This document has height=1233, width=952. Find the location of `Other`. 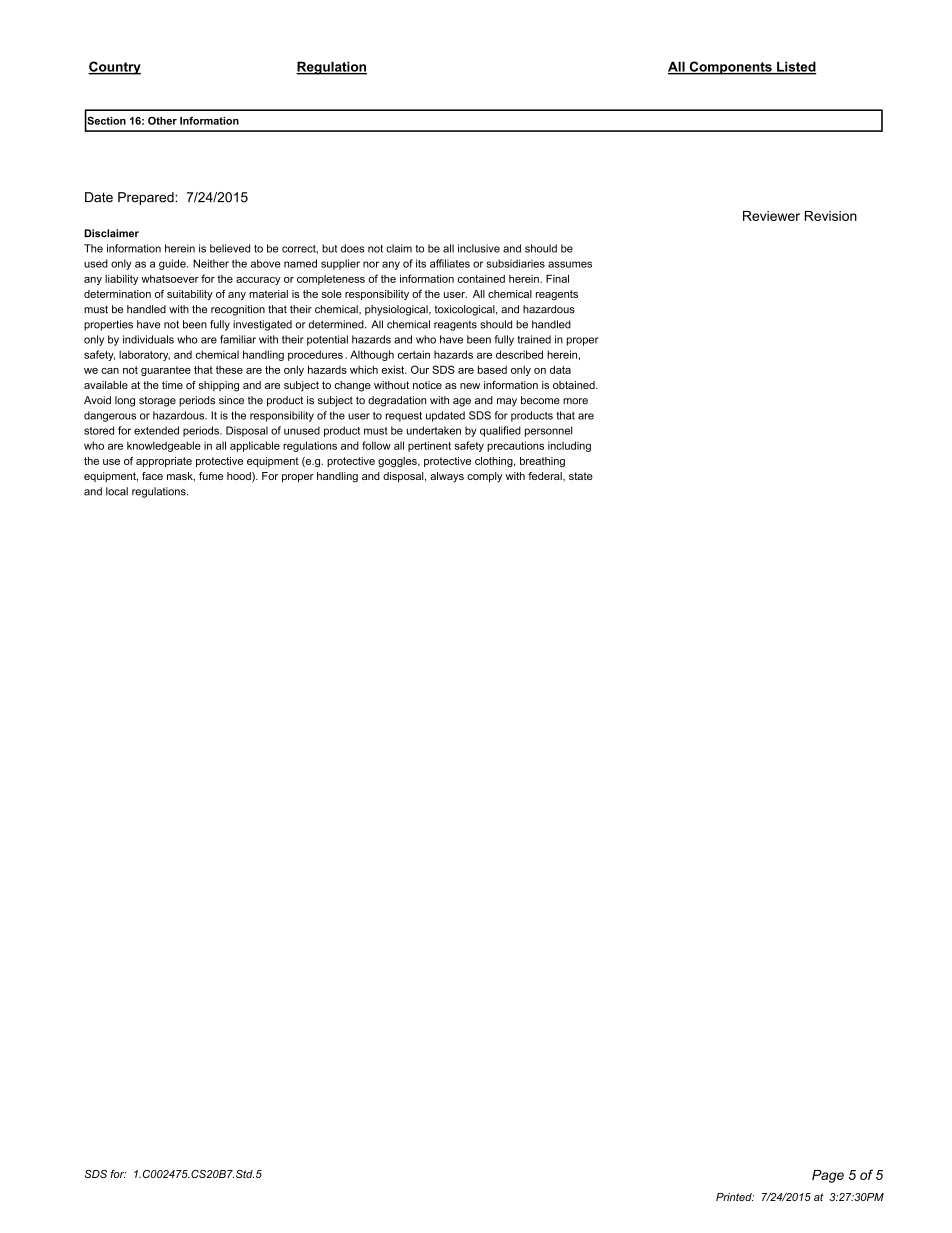

Other is located at coordinates (162, 120).
